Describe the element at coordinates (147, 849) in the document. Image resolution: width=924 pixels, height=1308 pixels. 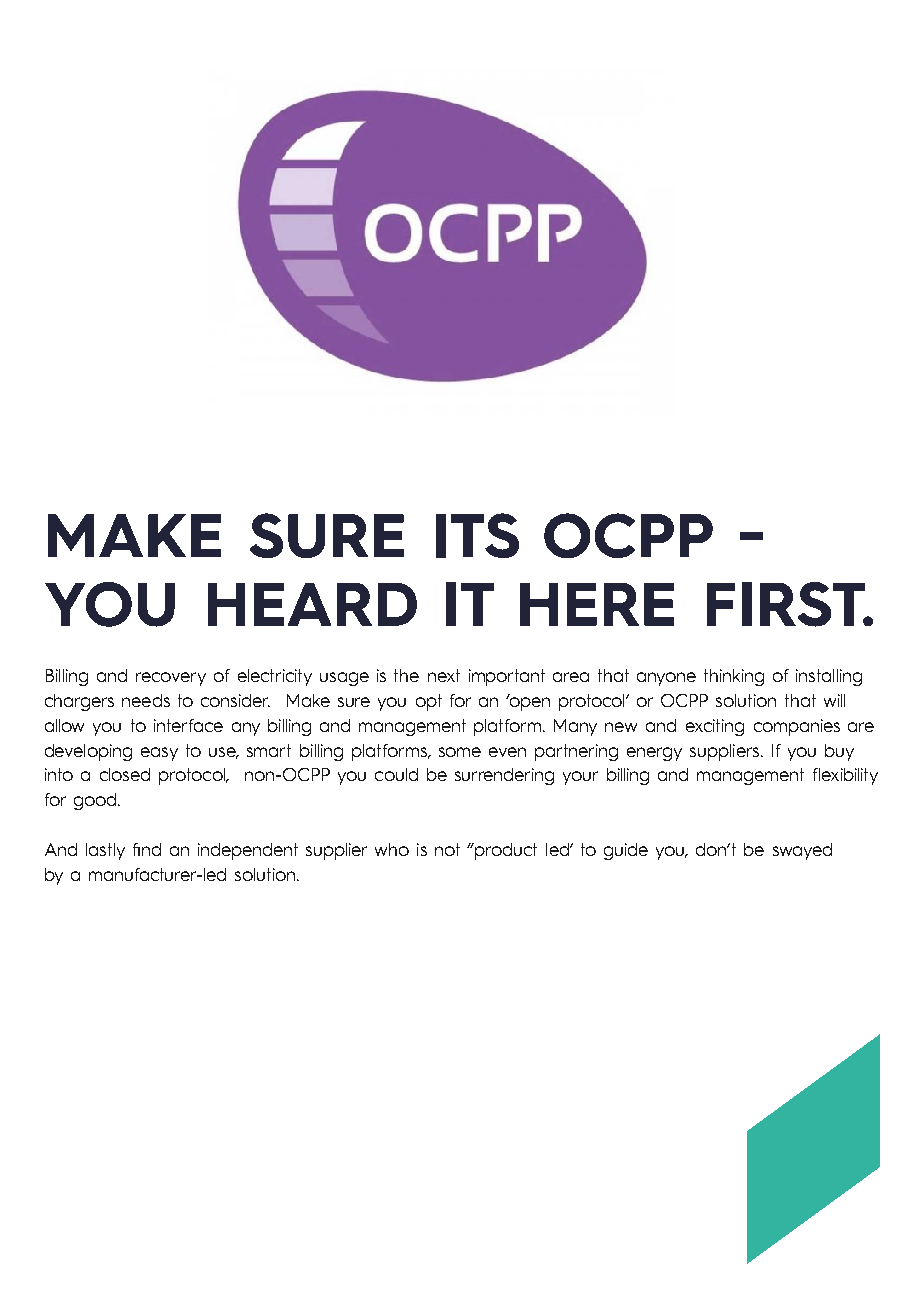
I see `find` at that location.
